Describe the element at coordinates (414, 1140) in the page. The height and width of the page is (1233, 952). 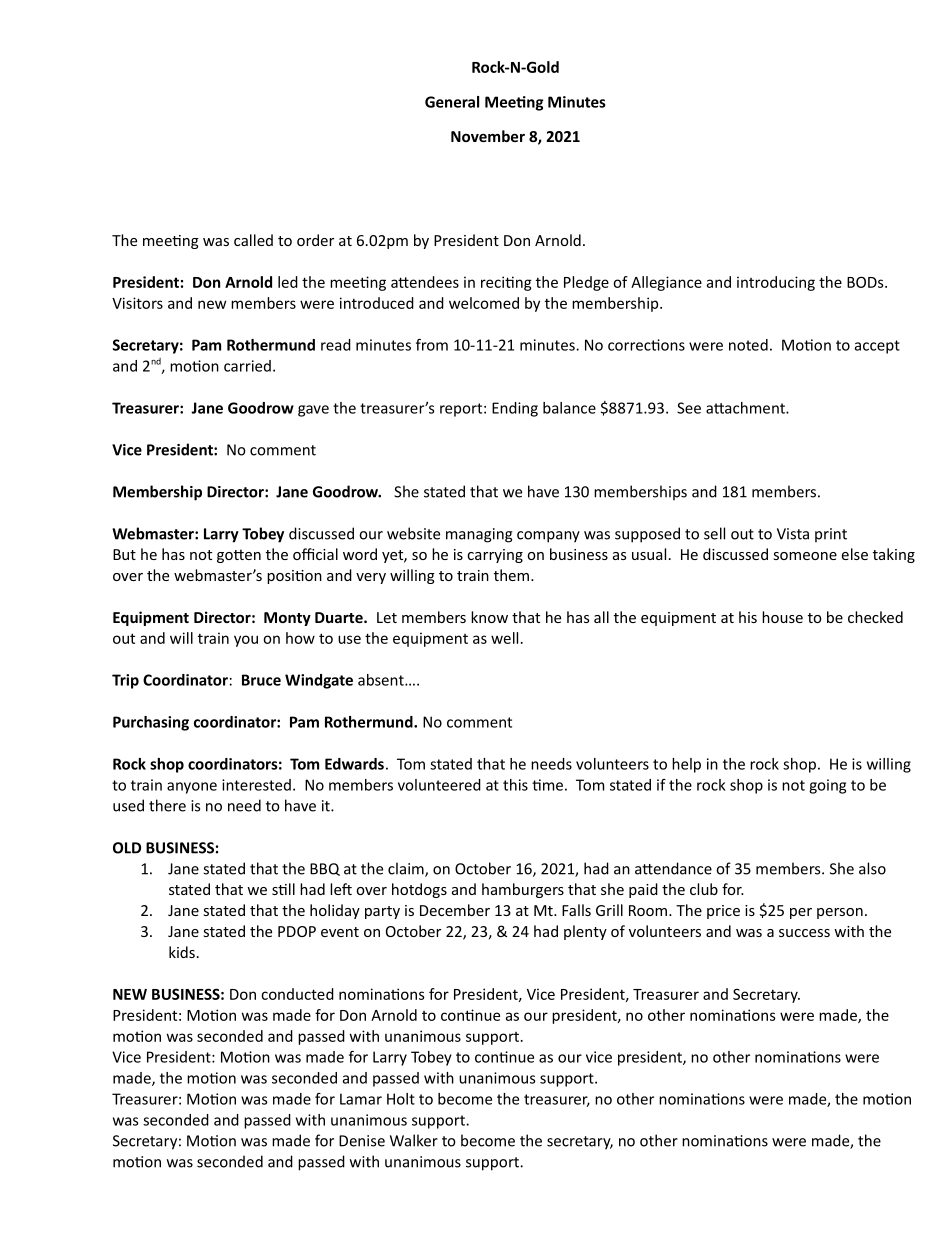
I see `Walker` at that location.
